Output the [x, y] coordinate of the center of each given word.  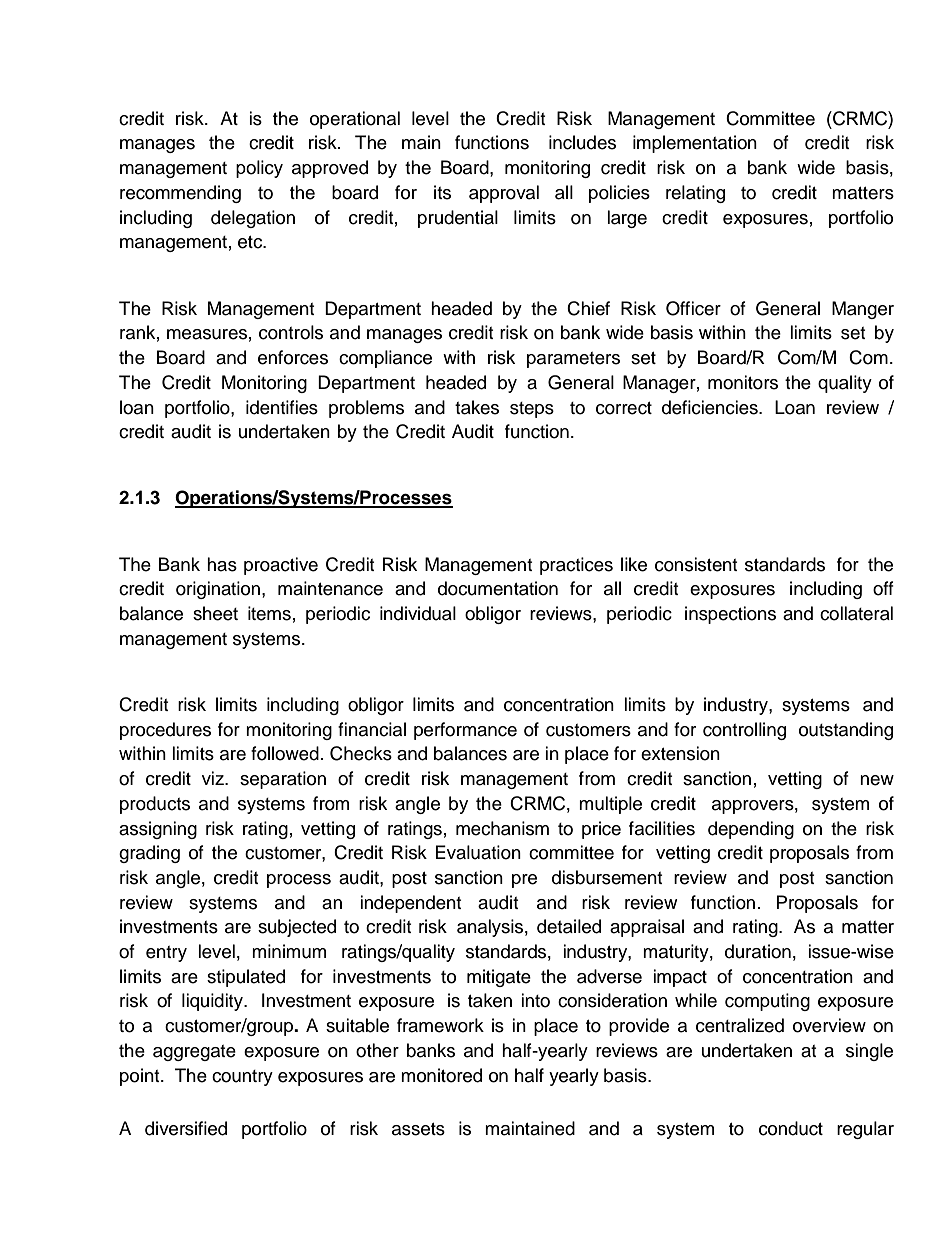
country [242, 1078]
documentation [498, 588]
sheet [215, 613]
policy [259, 169]
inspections [730, 615]
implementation [695, 144]
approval [504, 194]
